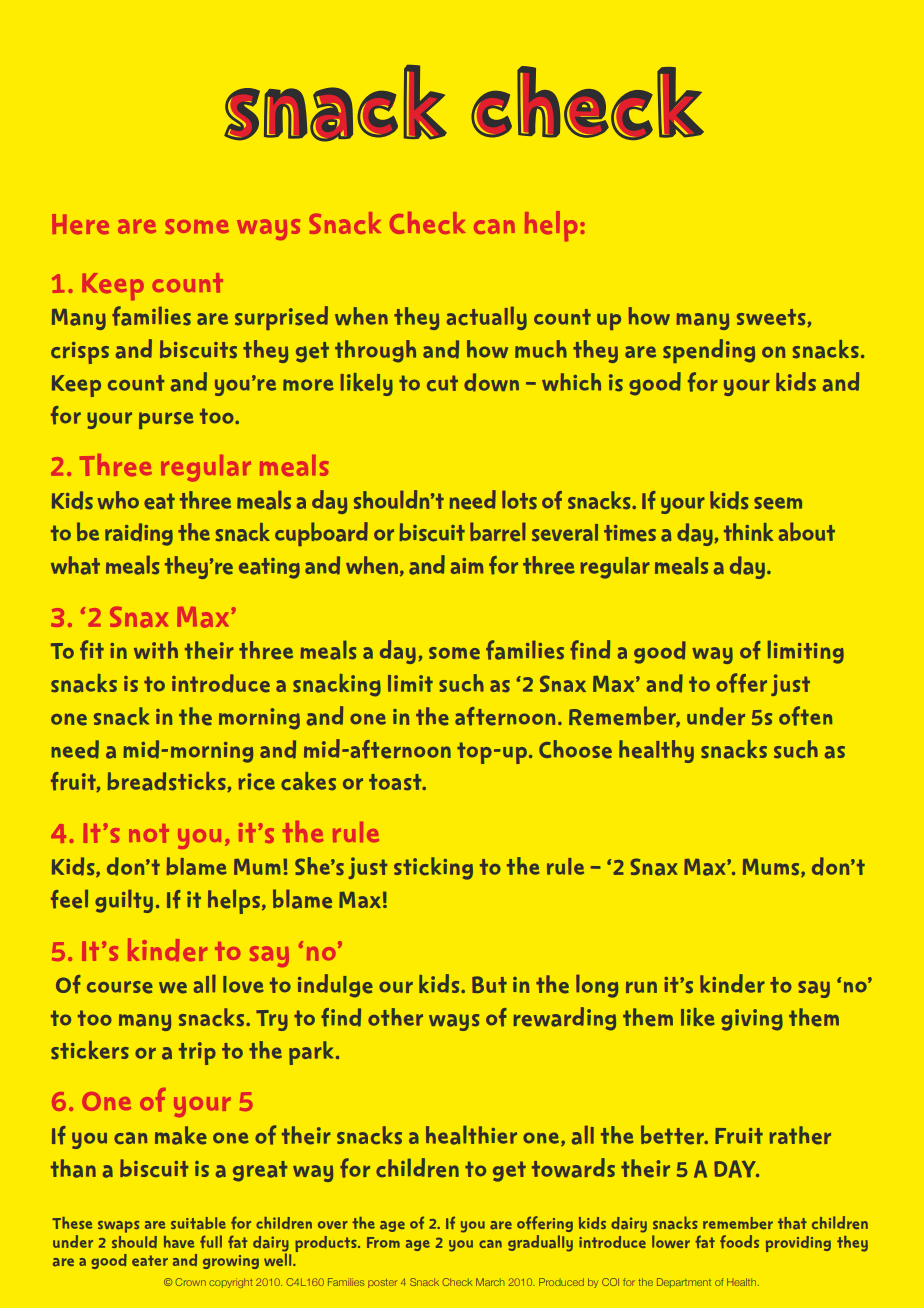  What do you see at coordinates (80, 224) in the screenshot?
I see `Here` at bounding box center [80, 224].
